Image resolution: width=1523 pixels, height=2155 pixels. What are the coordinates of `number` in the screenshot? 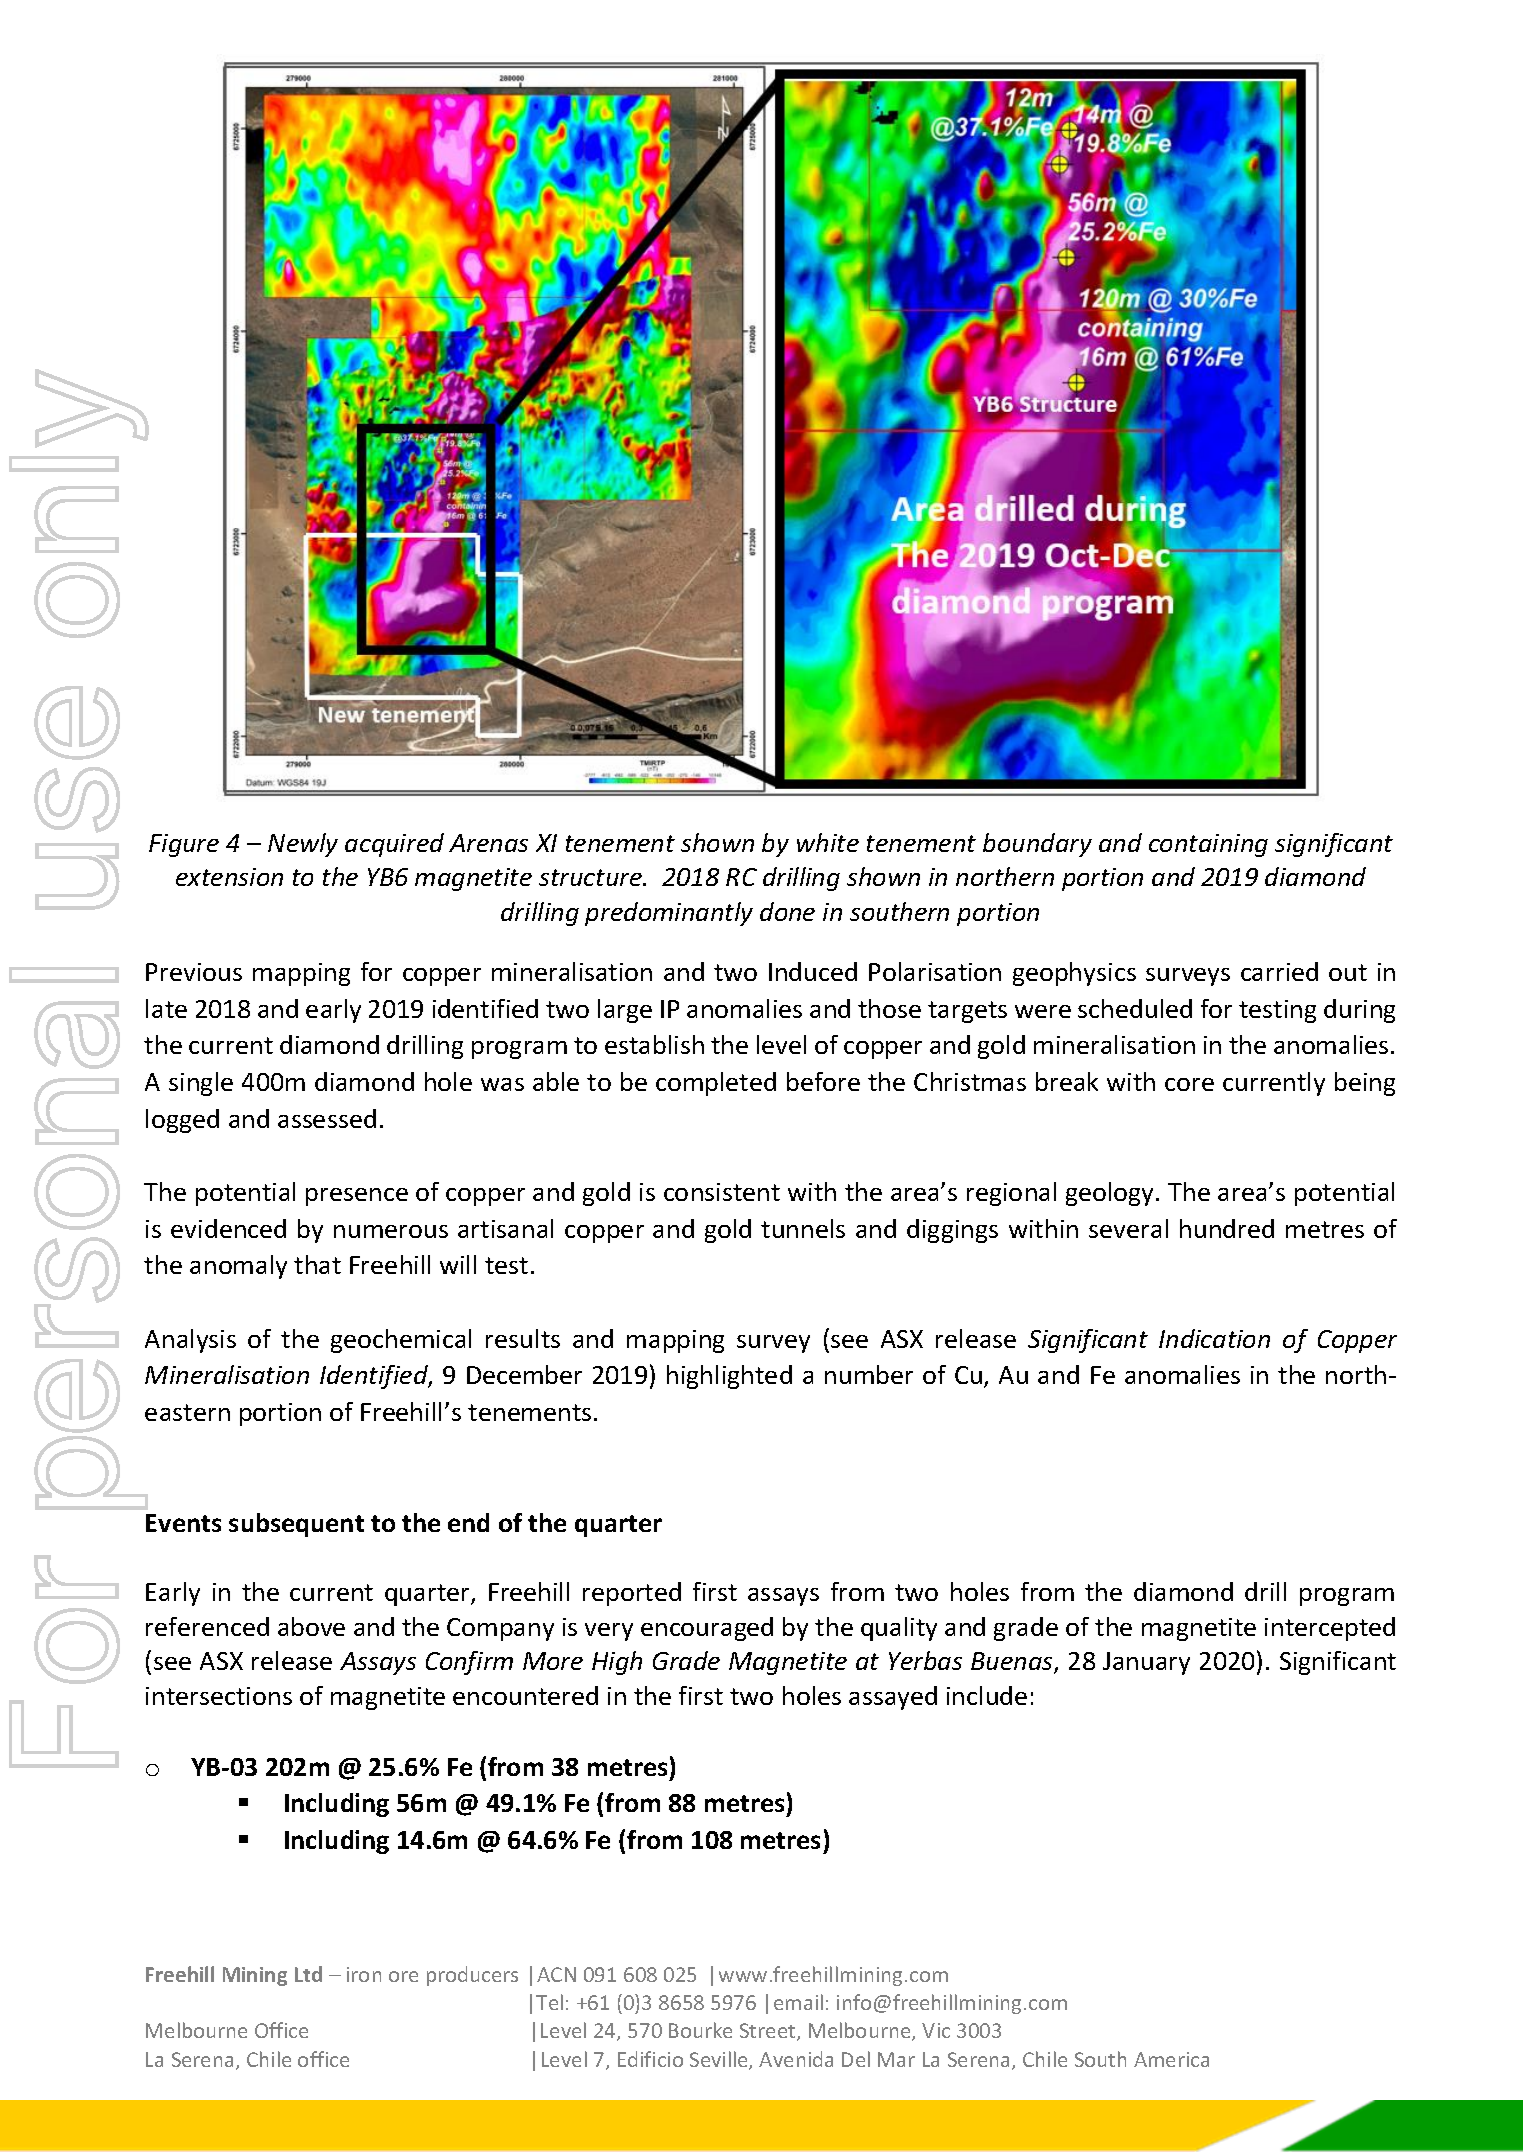 It's located at (869, 1374).
